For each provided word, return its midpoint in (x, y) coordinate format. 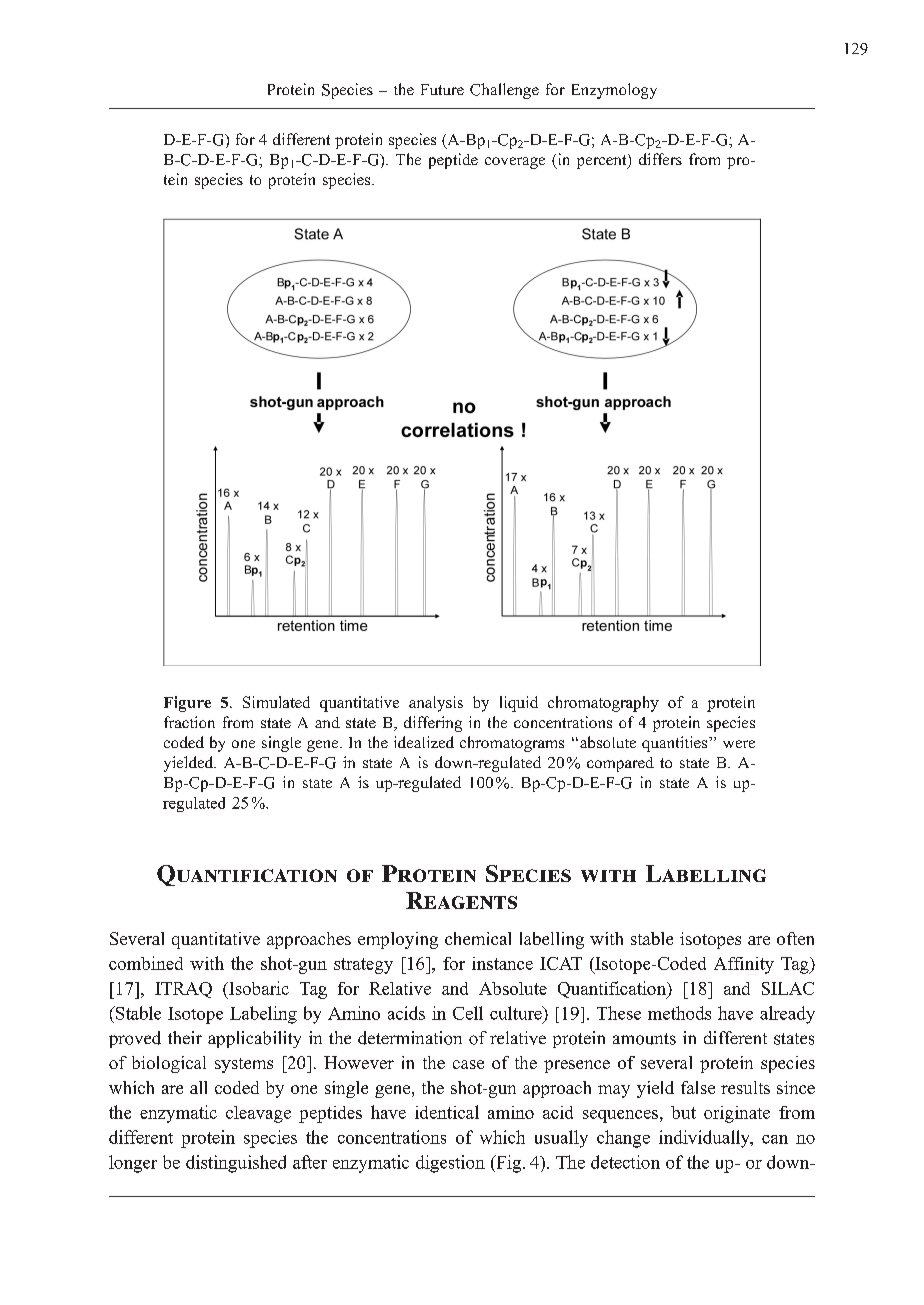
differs (660, 159)
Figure (187, 704)
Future (442, 89)
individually (705, 1139)
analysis (436, 704)
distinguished (236, 1164)
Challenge (504, 91)
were (739, 744)
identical (447, 1112)
